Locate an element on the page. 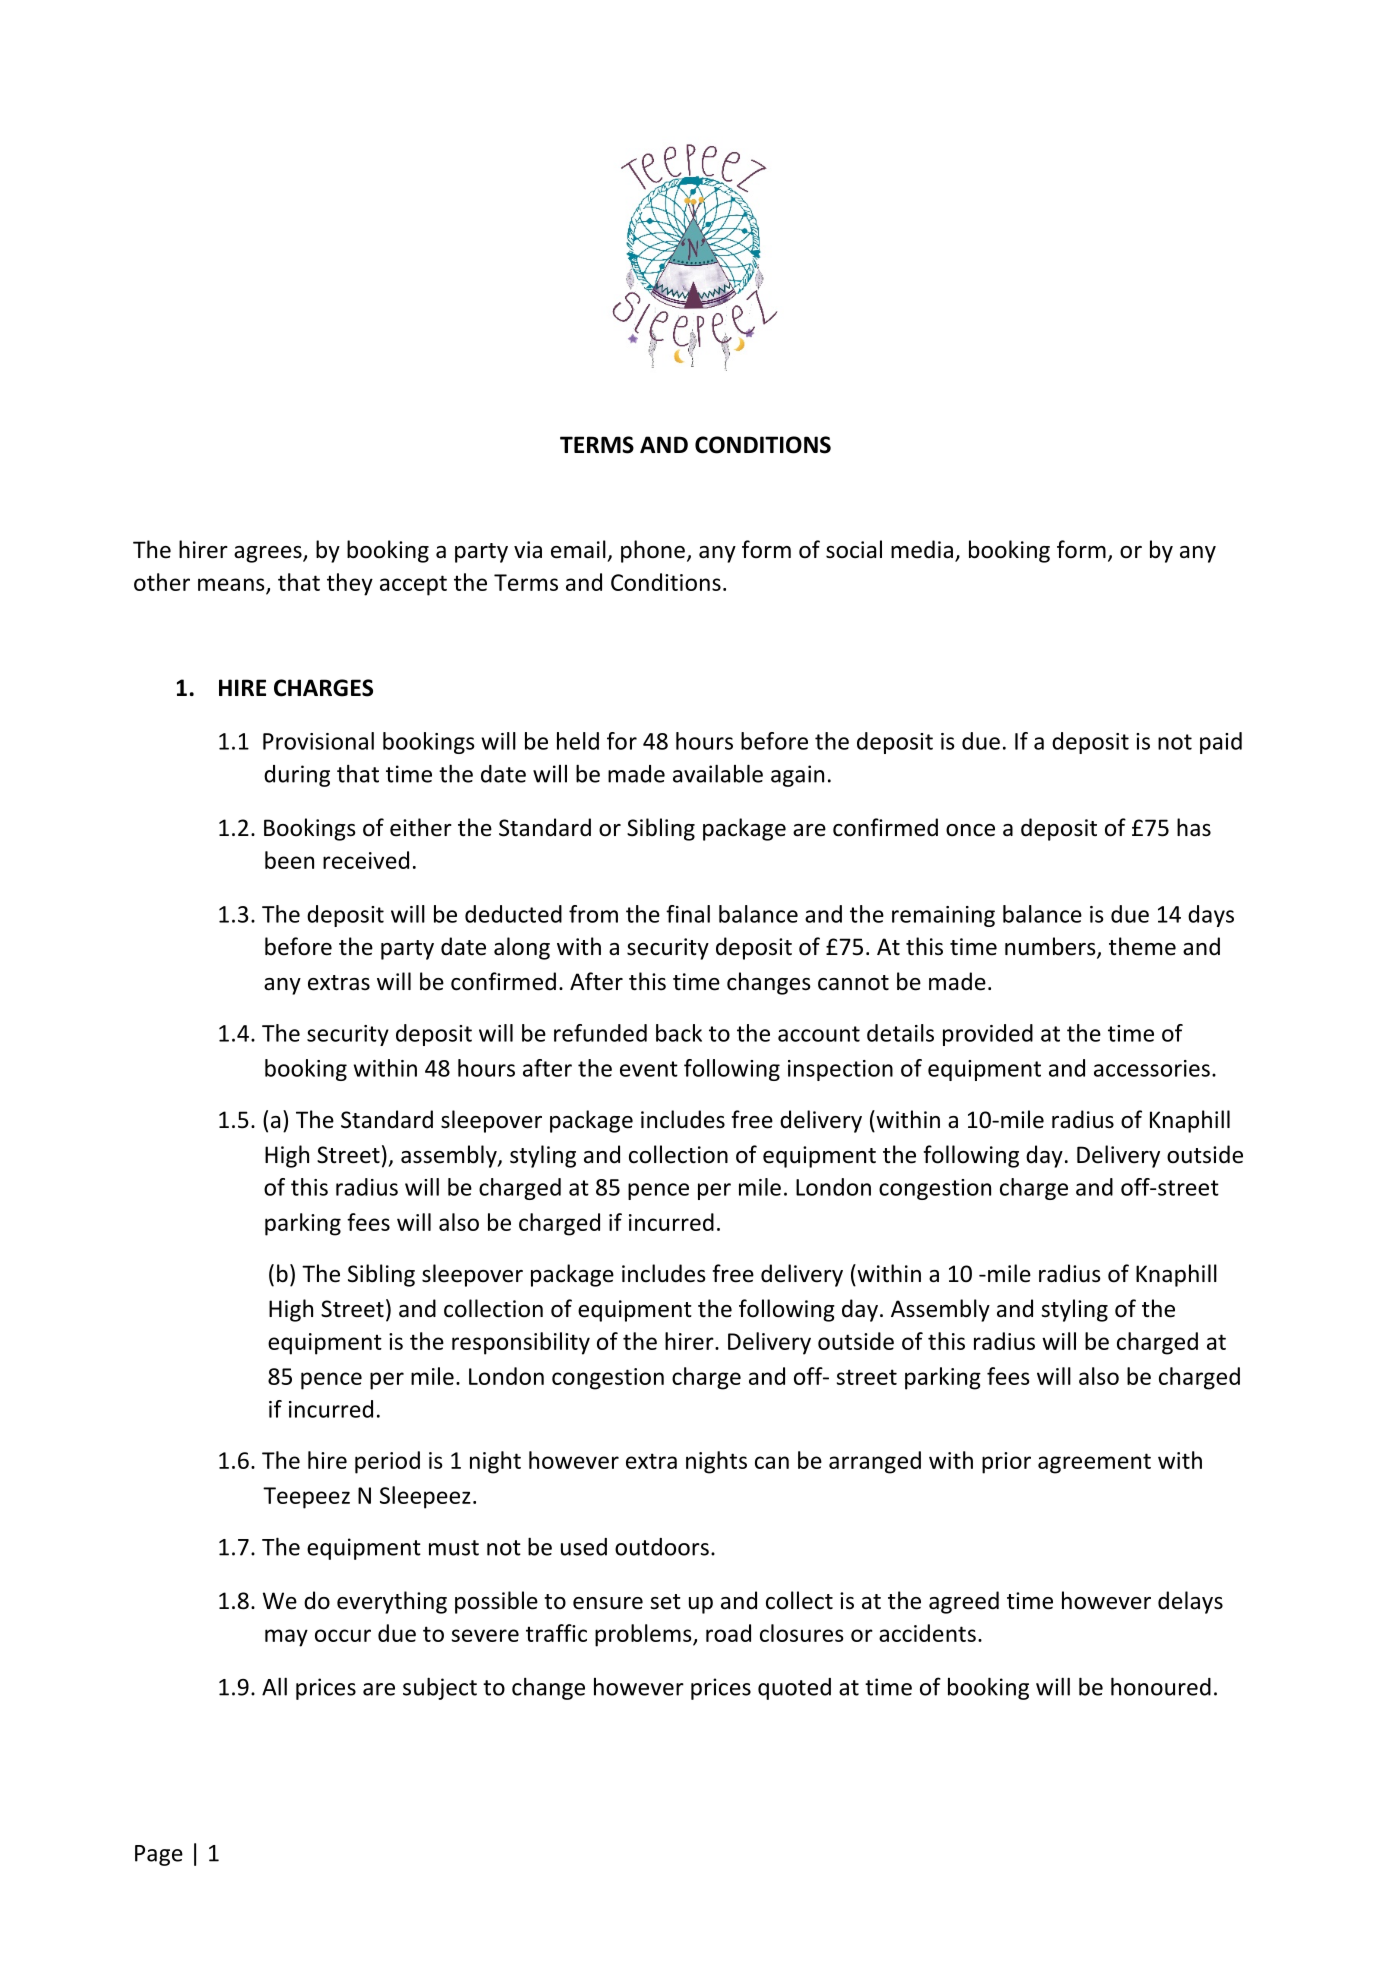  quoted is located at coordinates (794, 1689).
